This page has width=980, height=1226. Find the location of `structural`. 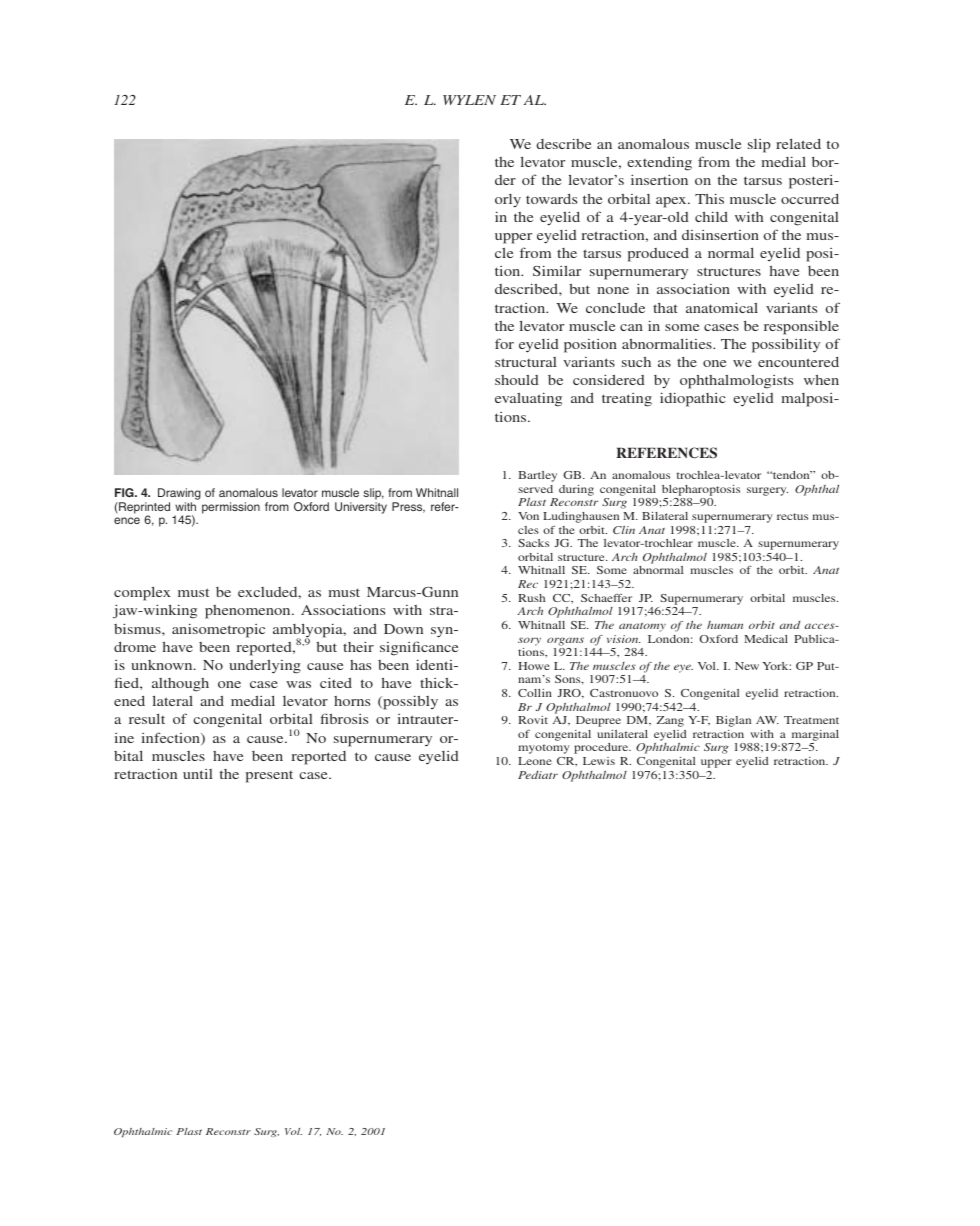

structural is located at coordinates (526, 362).
